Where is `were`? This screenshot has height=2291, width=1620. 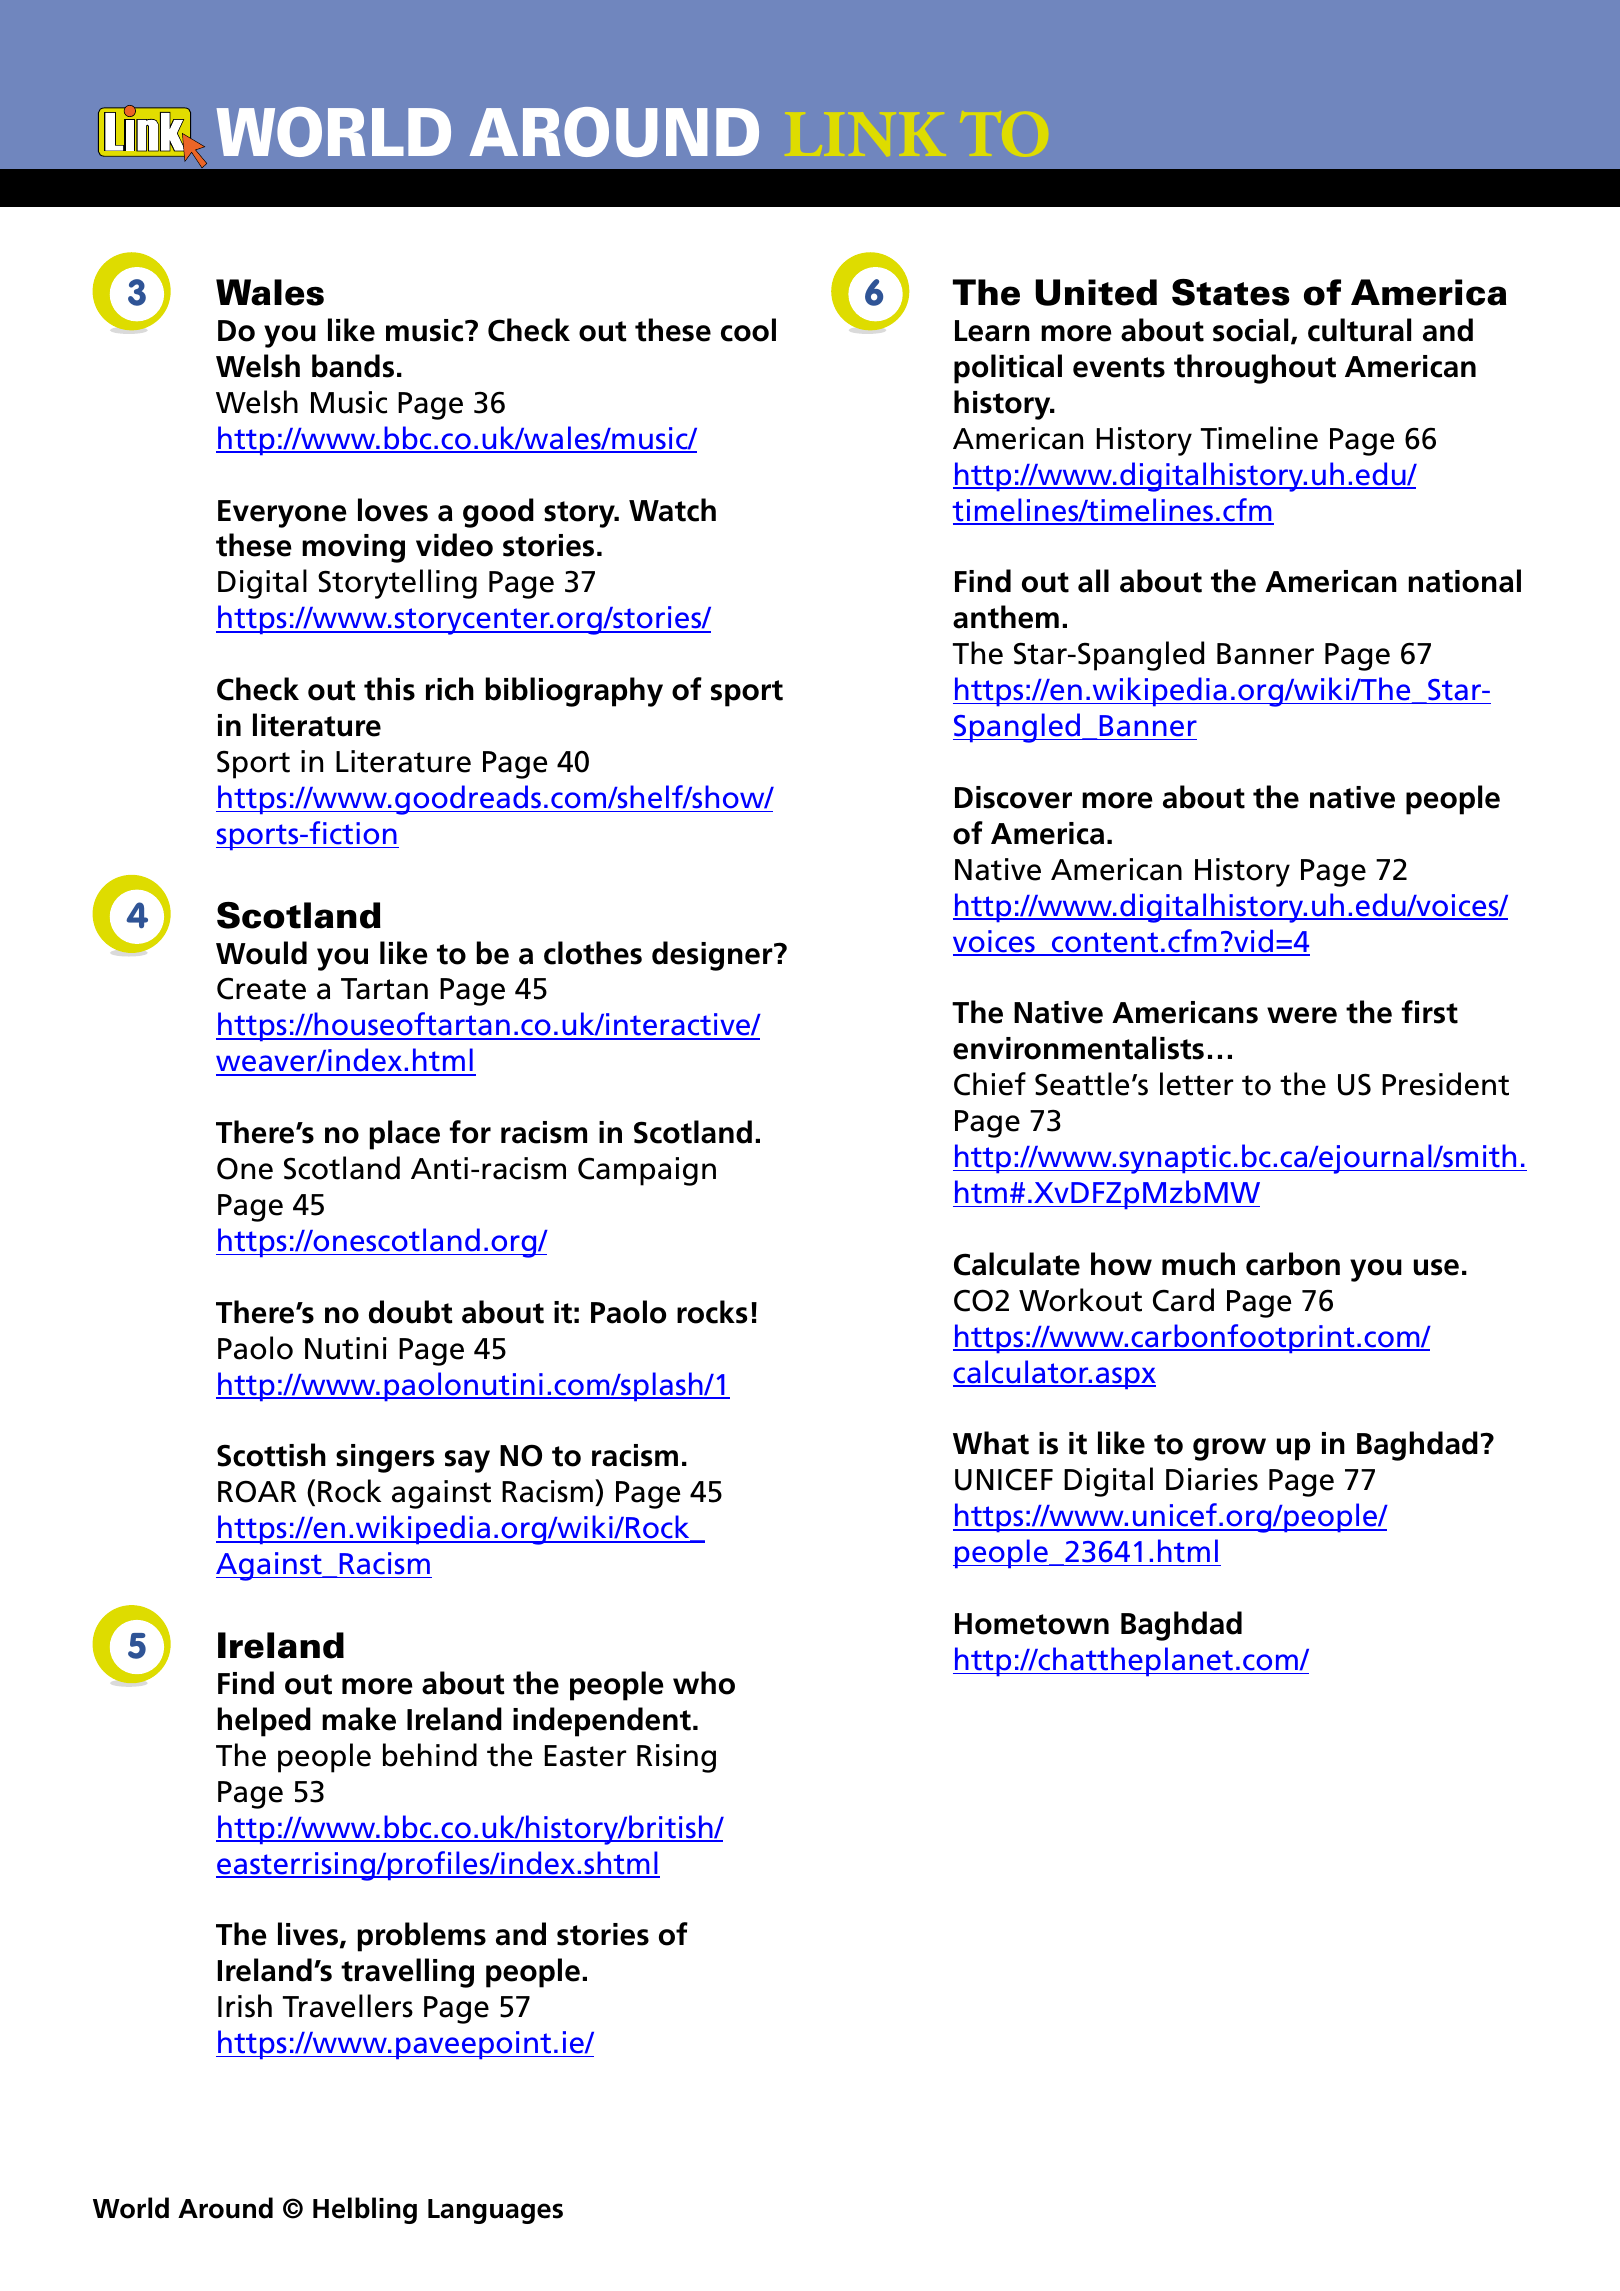 were is located at coordinates (1302, 1015).
